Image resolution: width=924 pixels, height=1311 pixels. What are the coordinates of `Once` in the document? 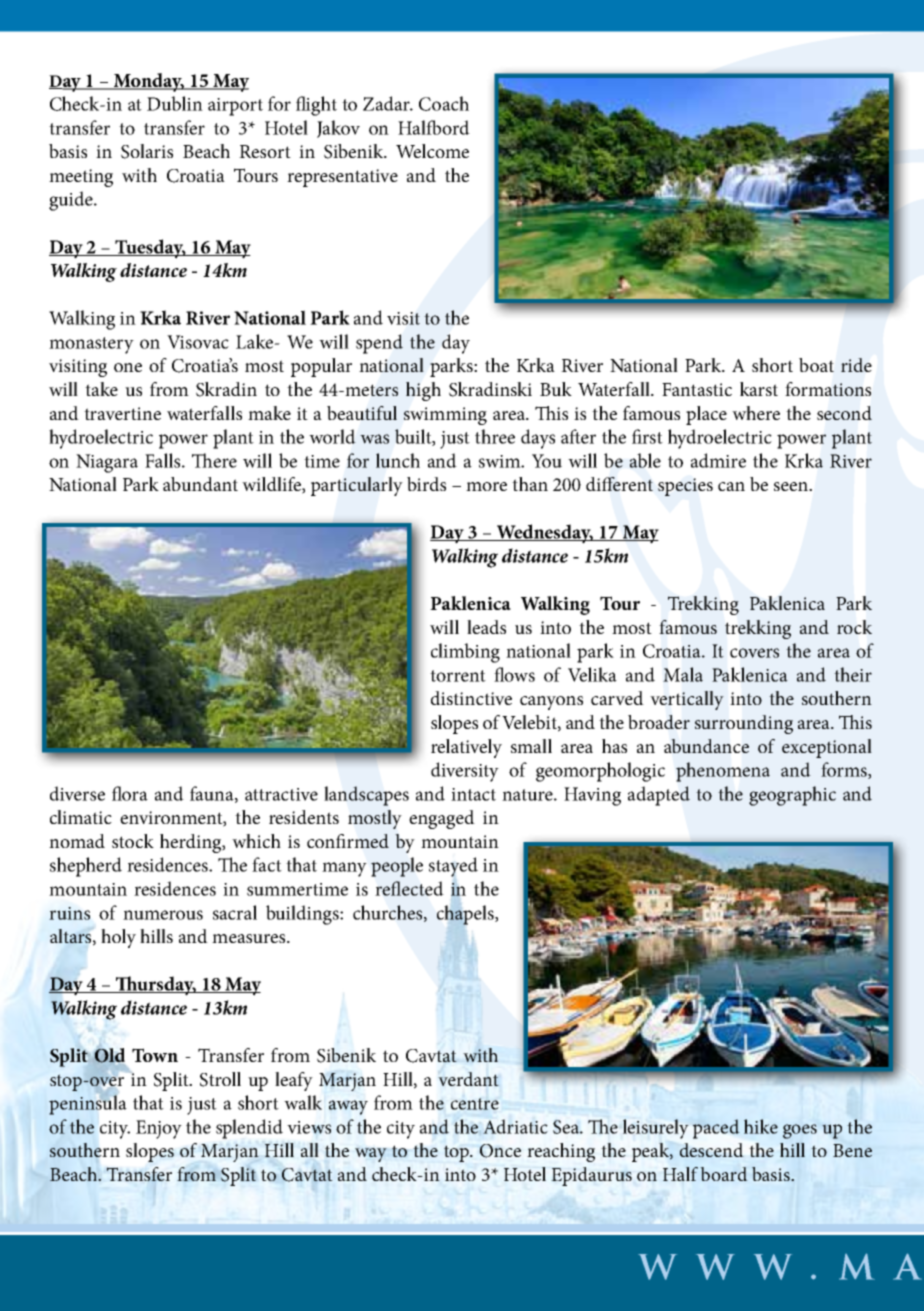 It's located at (500, 1151).
